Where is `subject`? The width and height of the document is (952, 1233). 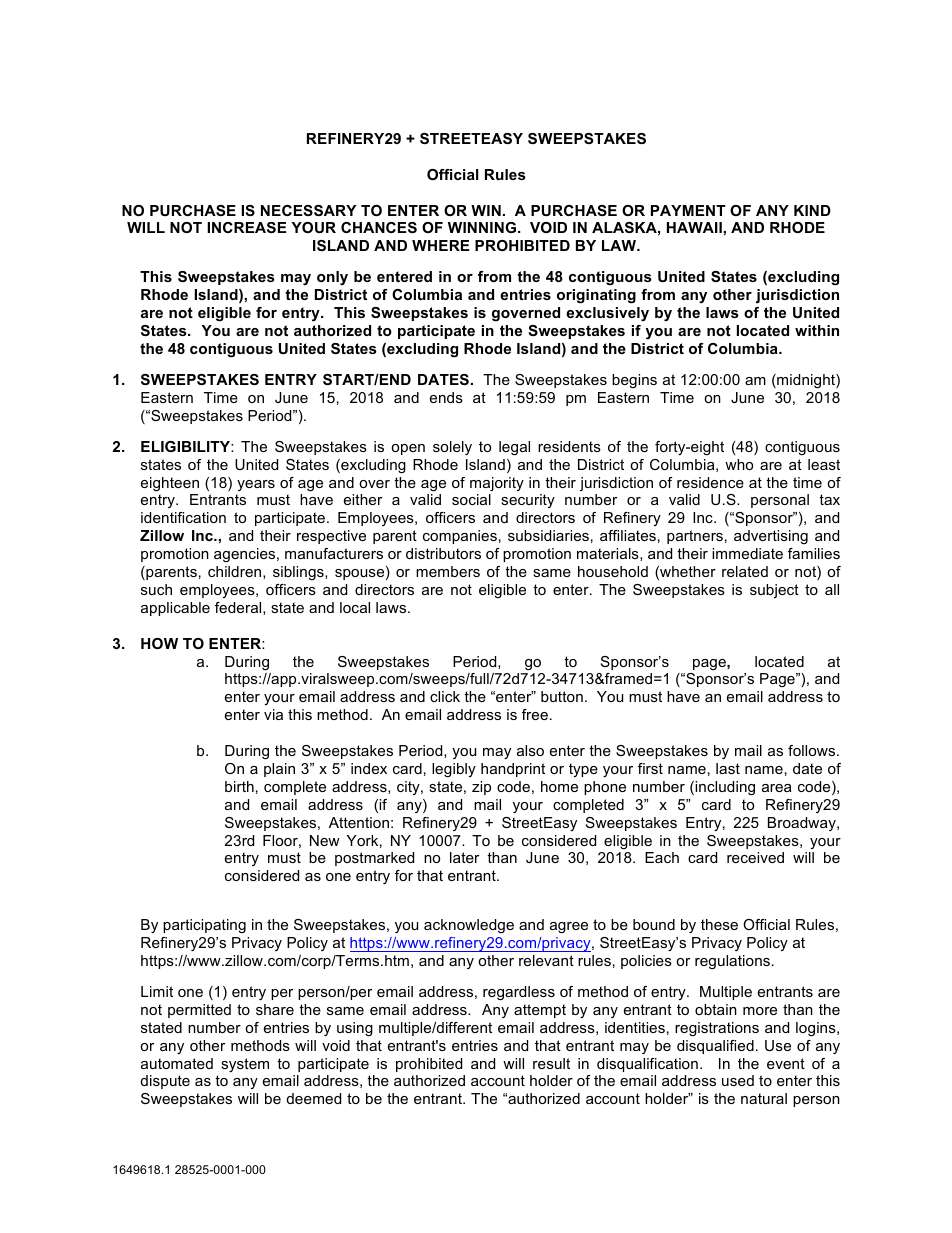
subject is located at coordinates (774, 591).
